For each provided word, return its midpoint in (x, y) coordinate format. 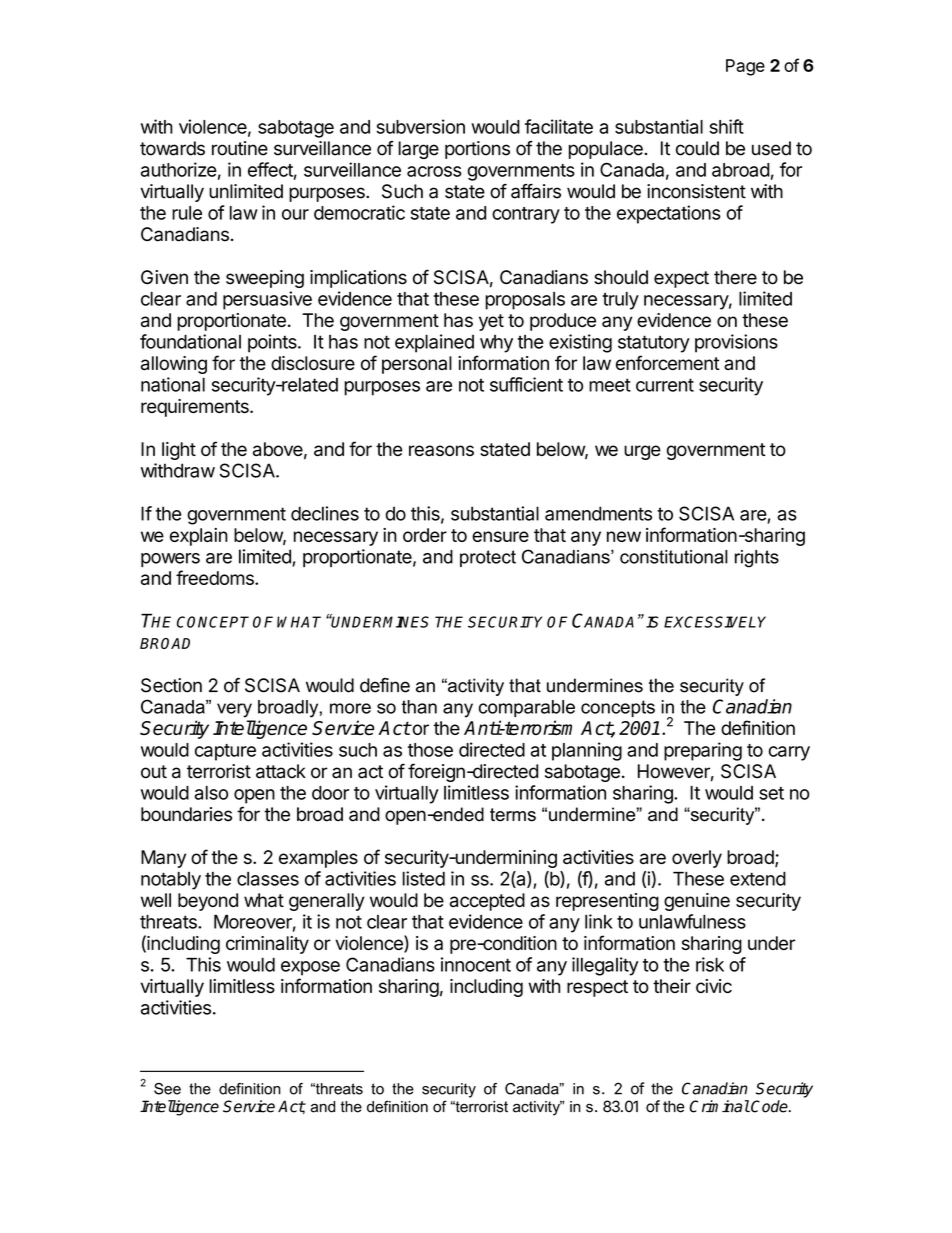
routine (240, 148)
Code (769, 1106)
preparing (703, 751)
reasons (441, 450)
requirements (196, 408)
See (167, 1089)
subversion (420, 126)
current (665, 385)
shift (726, 126)
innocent (476, 964)
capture (225, 752)
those (430, 750)
